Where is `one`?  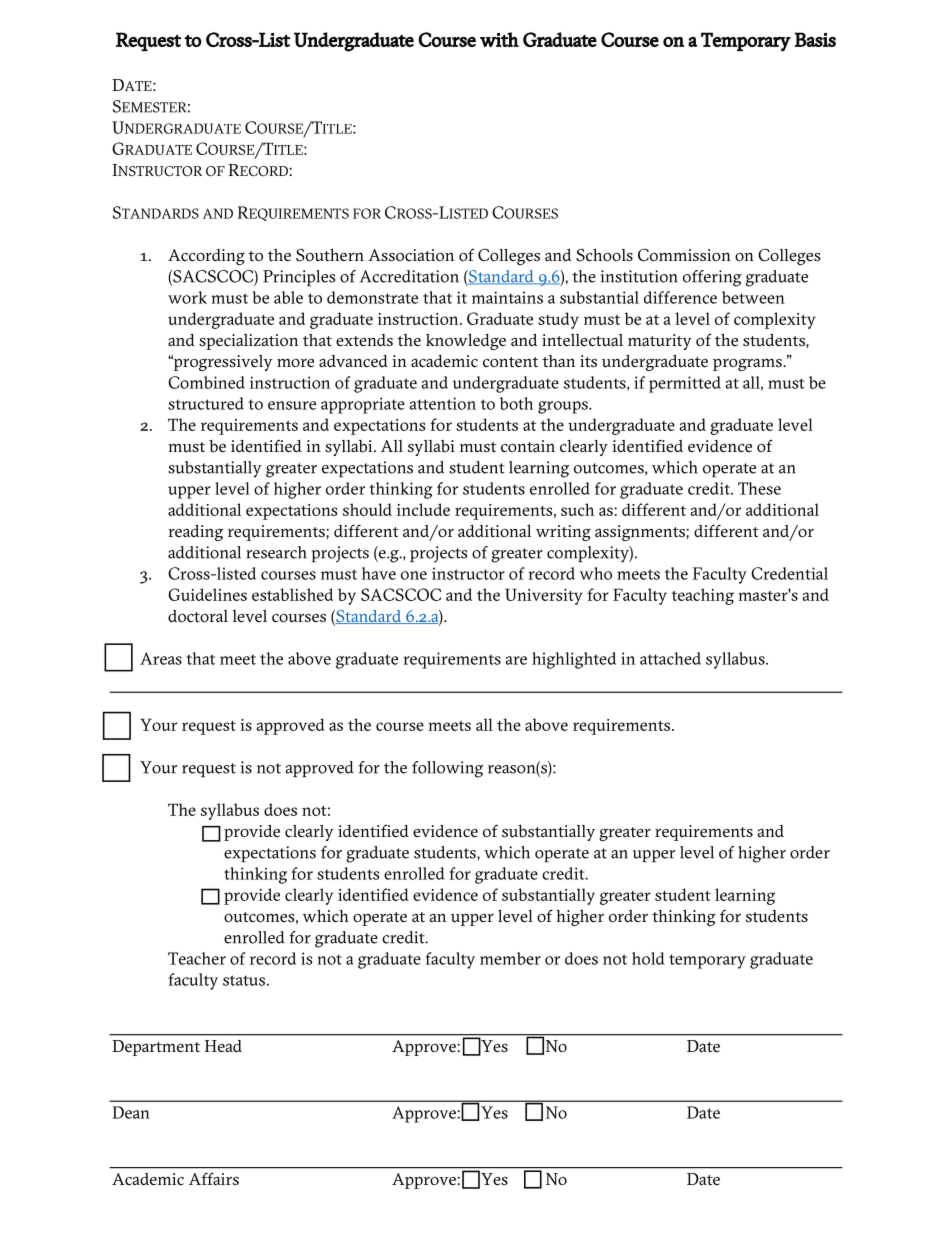
one is located at coordinates (414, 575).
